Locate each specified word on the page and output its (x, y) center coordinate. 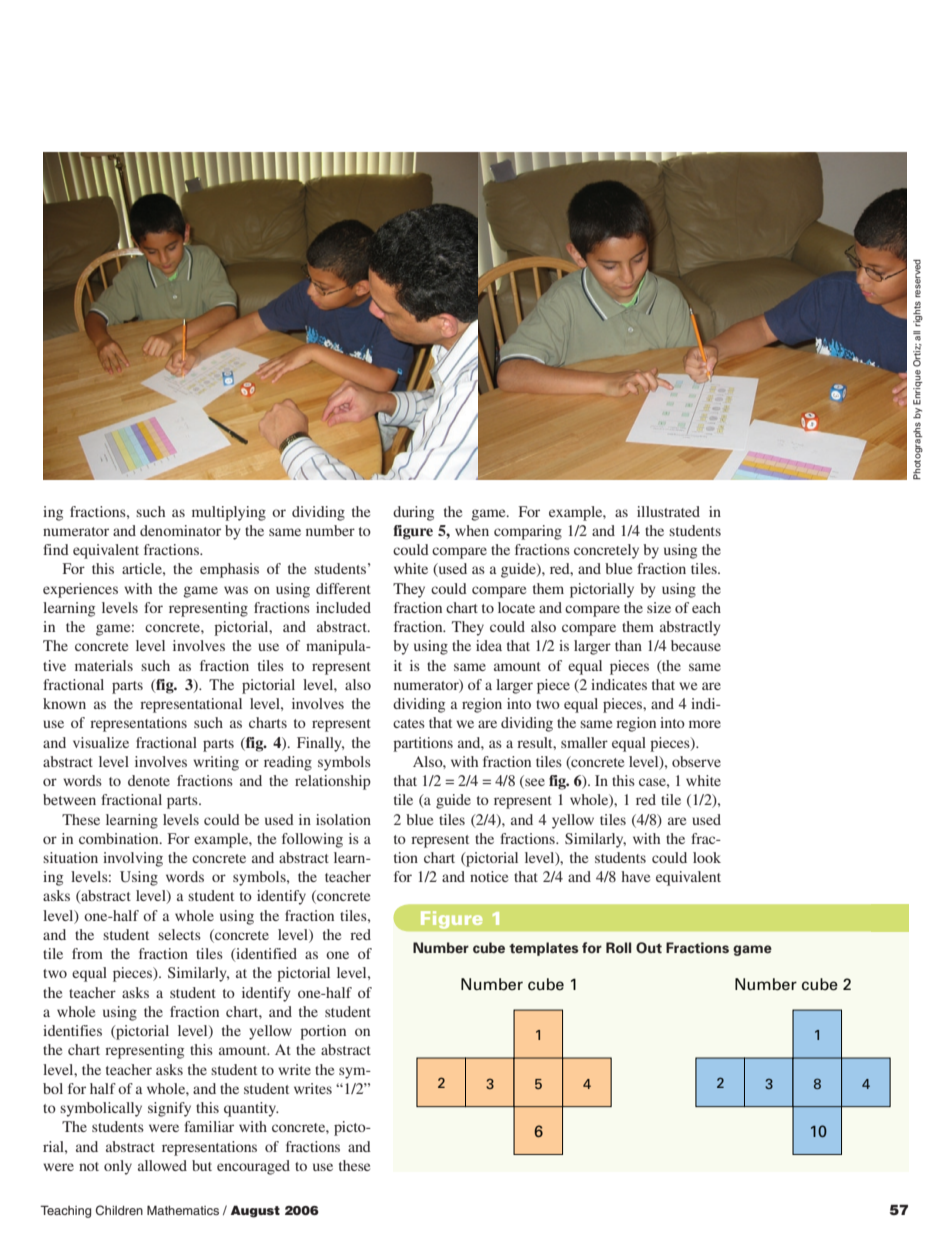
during (413, 513)
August (255, 1211)
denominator (180, 530)
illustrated (668, 511)
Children (119, 1210)
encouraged (253, 1167)
